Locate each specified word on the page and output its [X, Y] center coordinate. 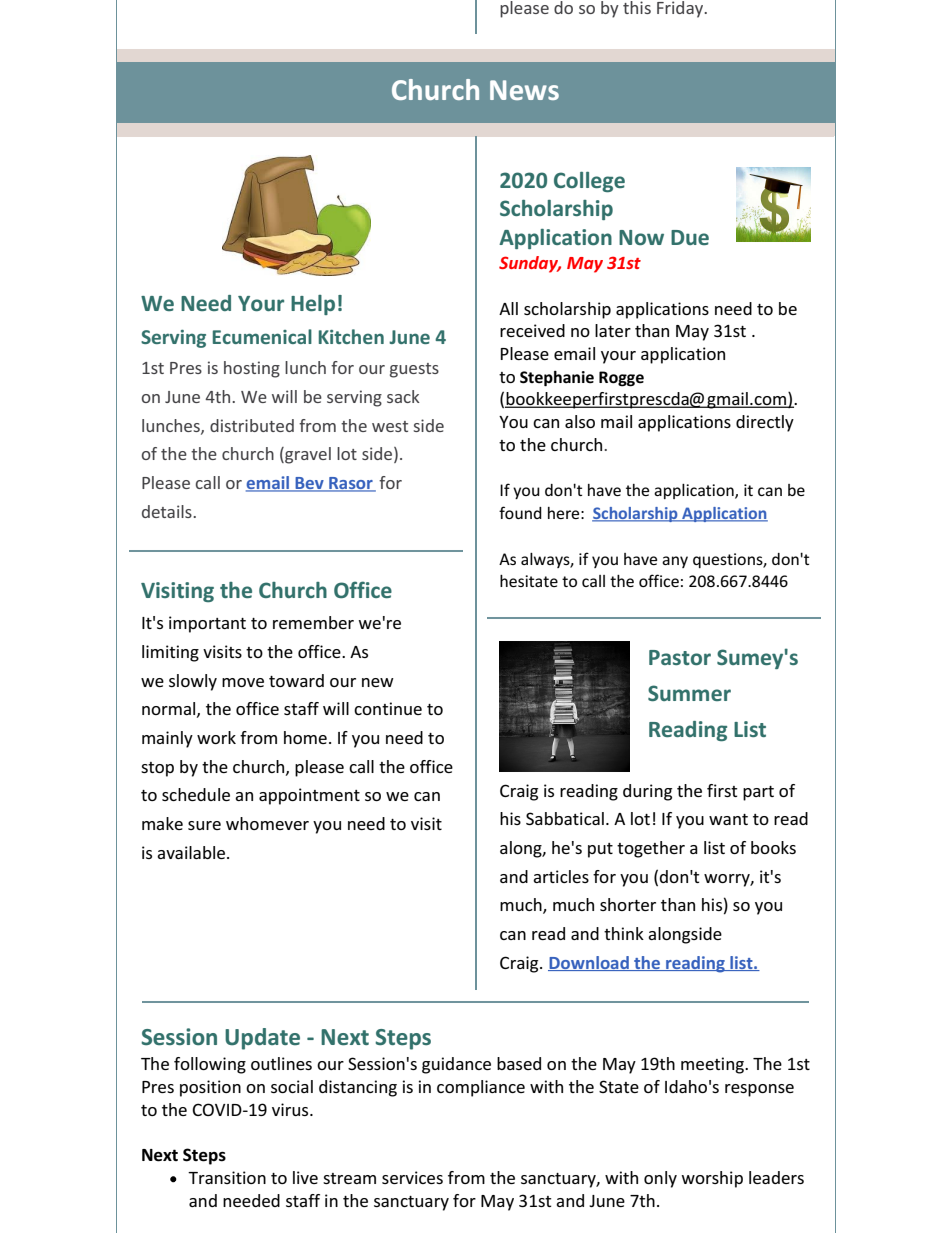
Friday [681, 9]
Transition [227, 1177]
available [192, 852]
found [520, 512]
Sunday [530, 264]
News [524, 90]
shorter [628, 904]
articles [561, 876]
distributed [252, 425]
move [243, 682]
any [675, 562]
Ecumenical [262, 336]
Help [313, 305]
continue [388, 708]
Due [690, 237]
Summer [689, 693]
